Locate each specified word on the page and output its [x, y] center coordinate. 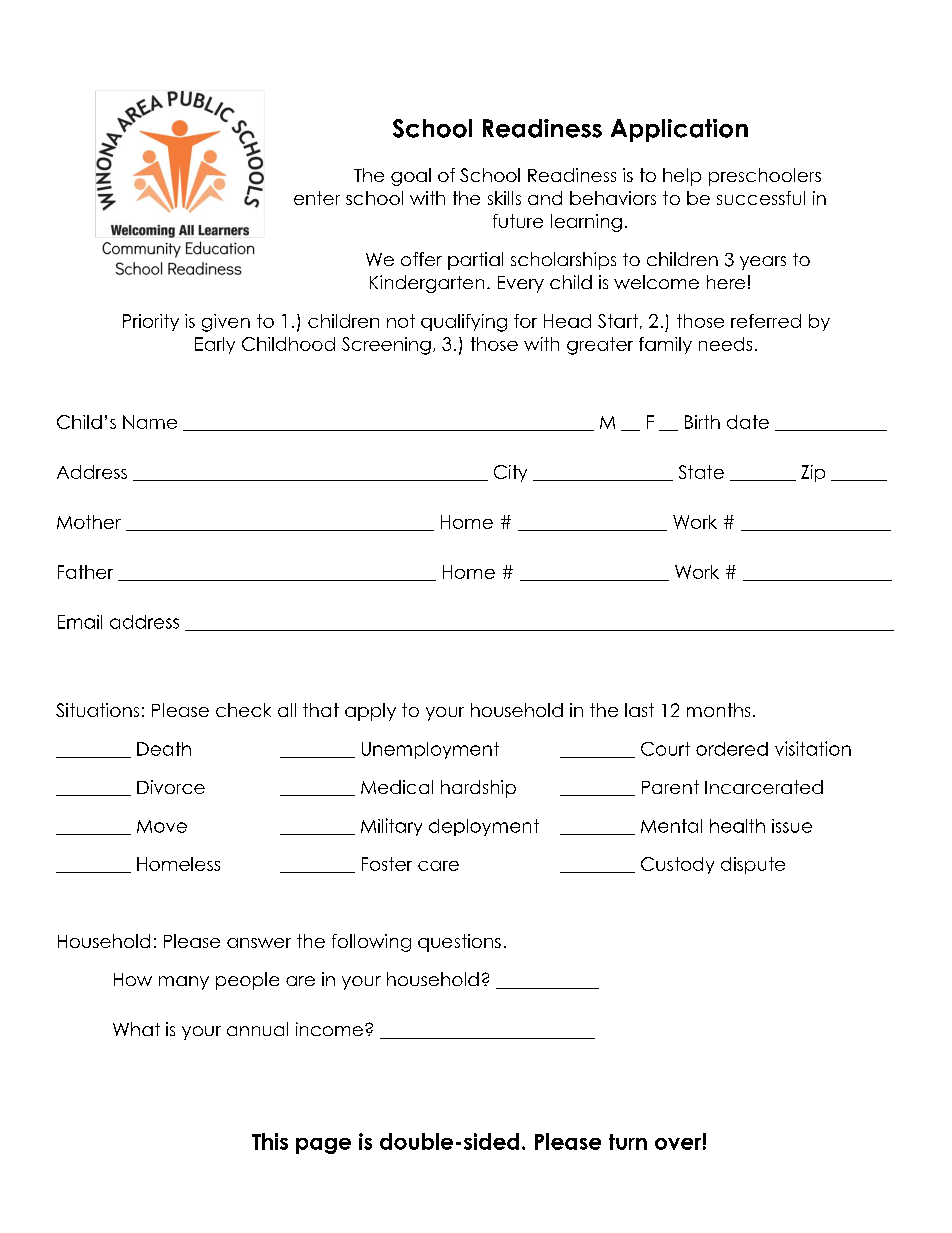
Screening [386, 346]
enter [317, 198]
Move [162, 826]
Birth [702, 422]
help [682, 177]
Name [150, 422]
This [270, 1141]
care [438, 866]
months [718, 710]
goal [411, 177]
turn [628, 1142]
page [323, 1146]
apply [370, 712]
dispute [753, 865]
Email [80, 622]
